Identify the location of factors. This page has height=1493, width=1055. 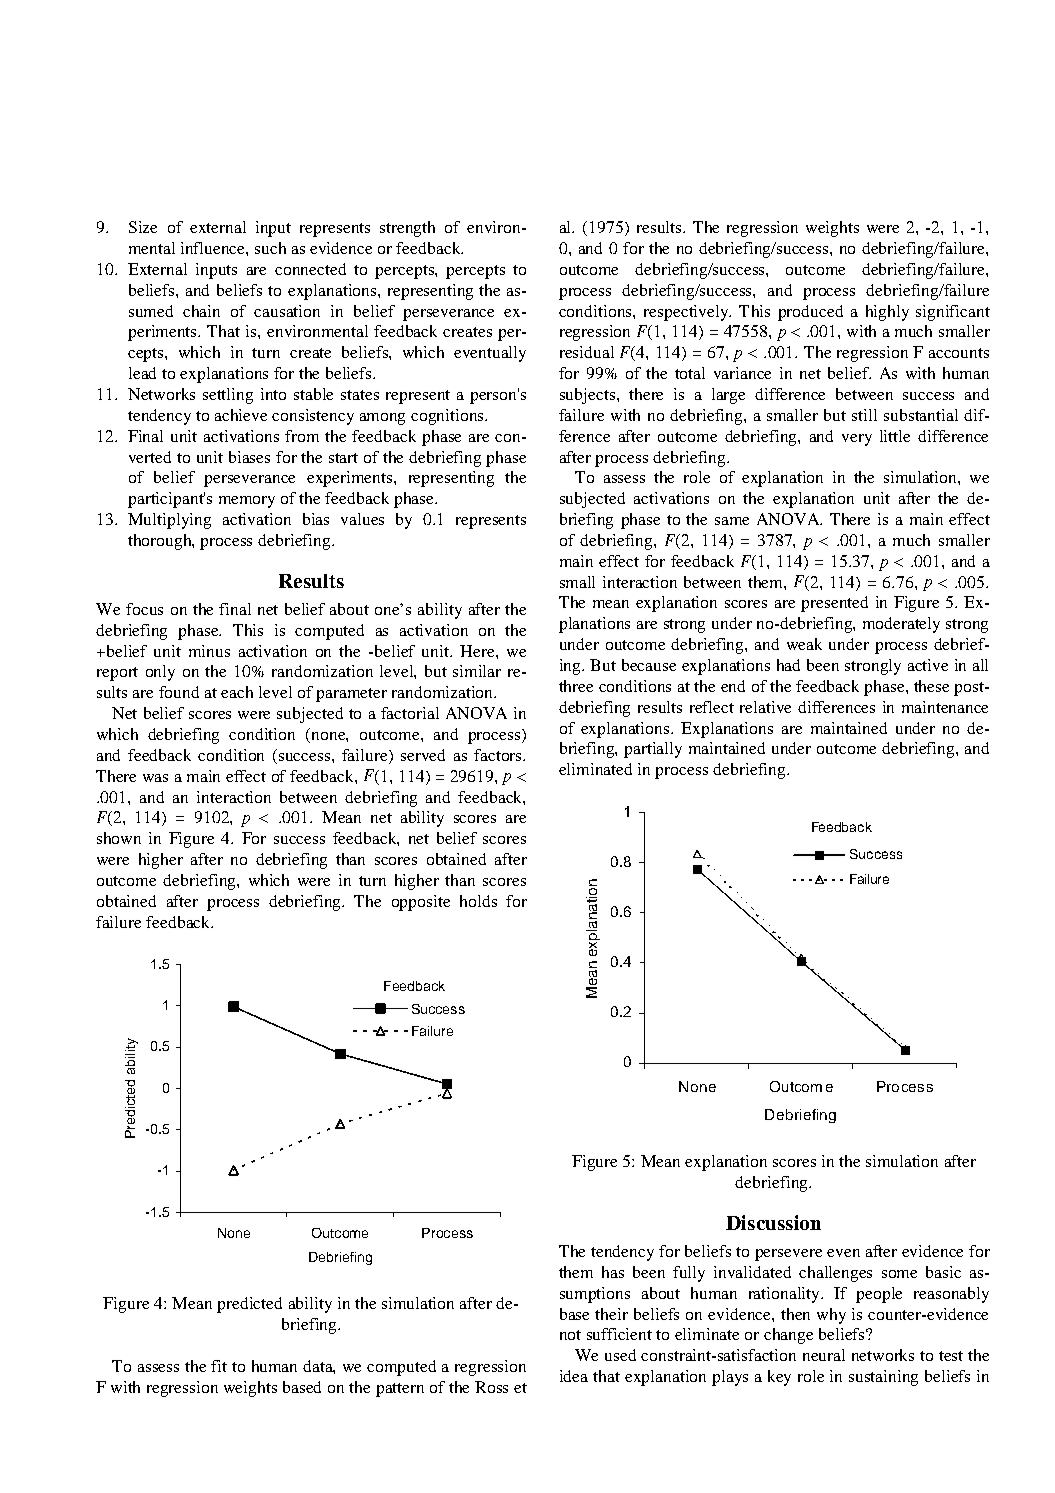
(499, 755).
